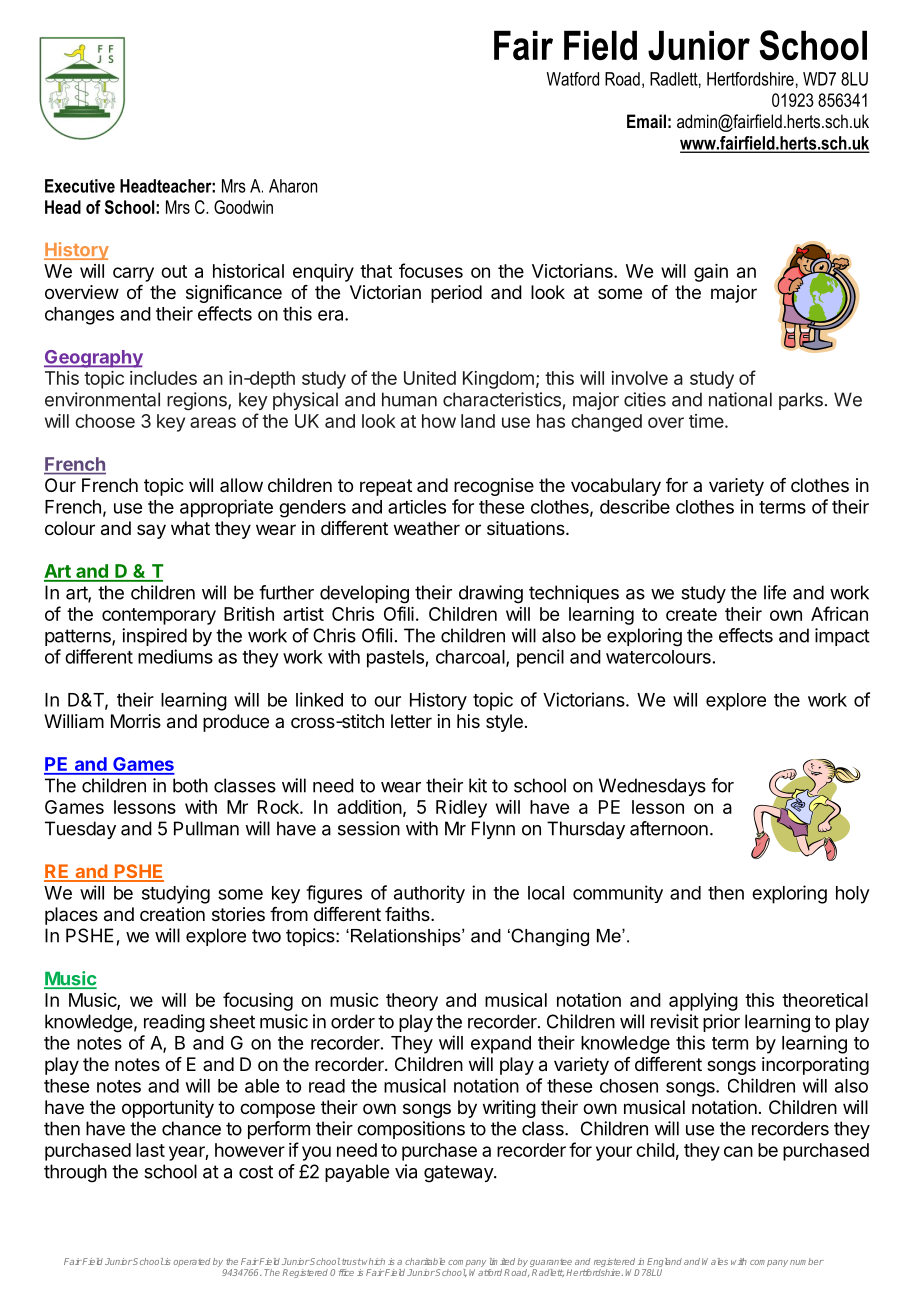 This screenshot has height=1308, width=924. Describe the element at coordinates (191, 1262) in the screenshot. I see `operated` at that location.
